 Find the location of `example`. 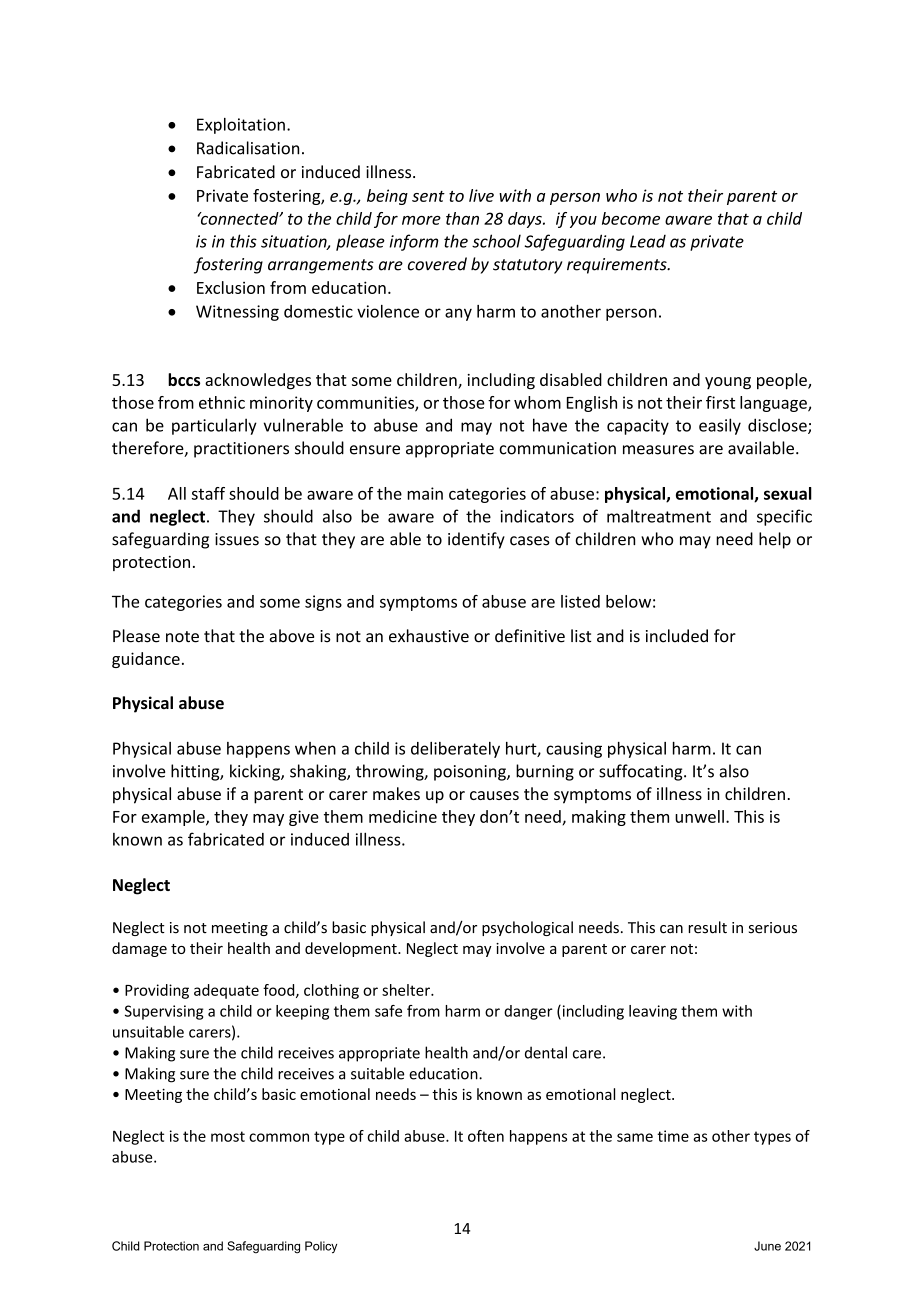

example is located at coordinates (174, 818).
